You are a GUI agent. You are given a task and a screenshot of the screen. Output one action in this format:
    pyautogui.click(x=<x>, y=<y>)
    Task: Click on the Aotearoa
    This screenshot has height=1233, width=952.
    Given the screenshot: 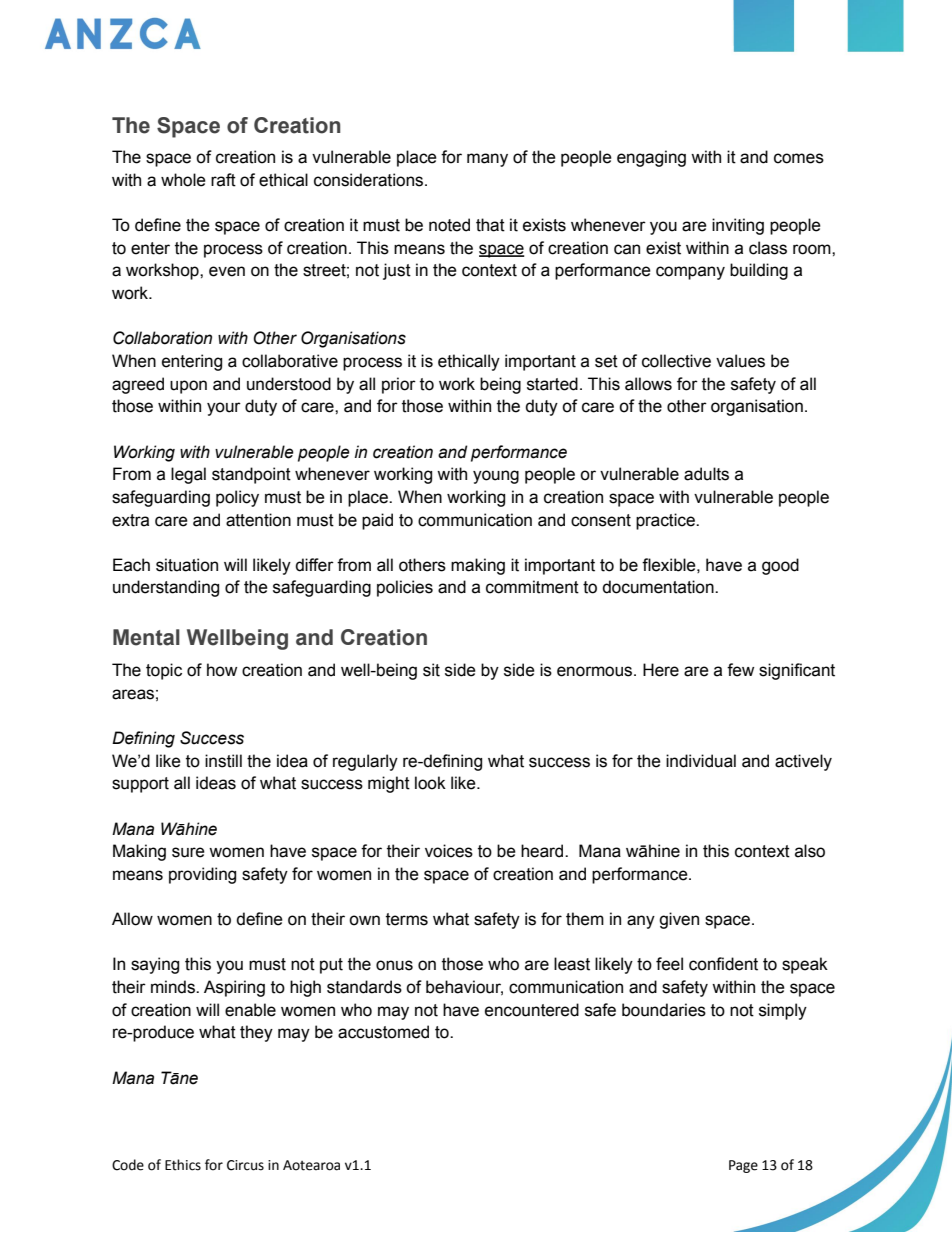 What is the action you would take?
    pyautogui.click(x=311, y=1165)
